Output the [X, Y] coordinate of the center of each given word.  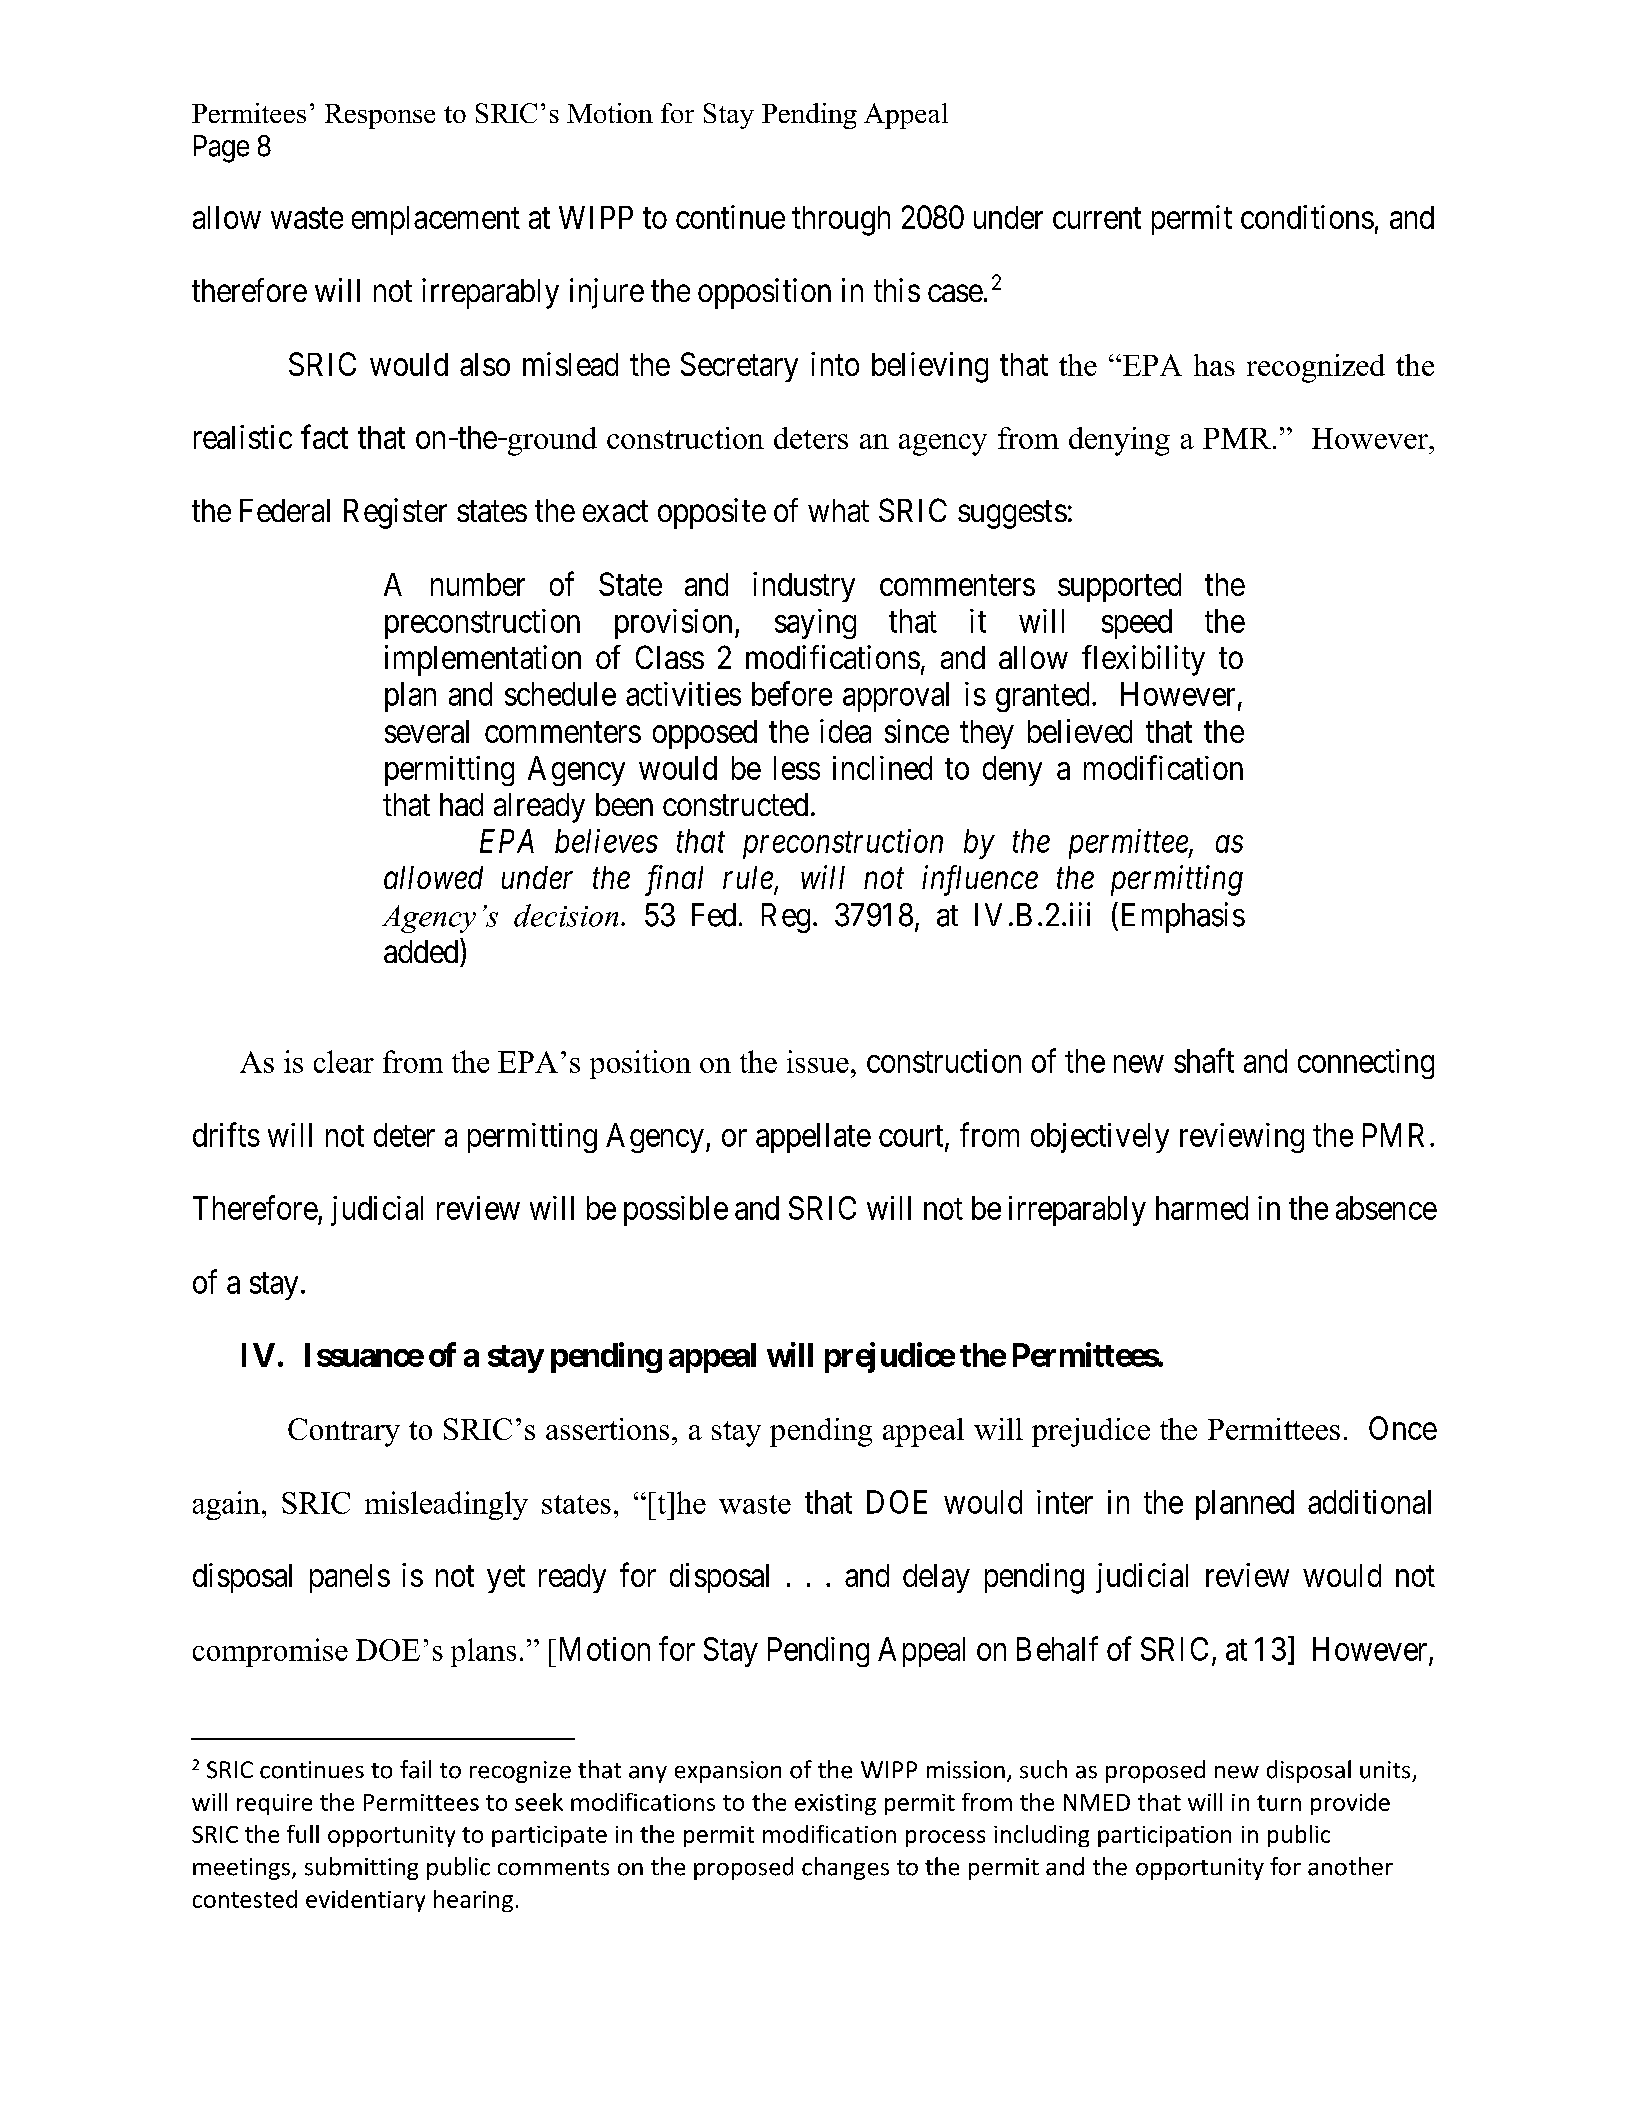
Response [380, 116]
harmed [1202, 1208]
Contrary [344, 1432]
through [841, 221]
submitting [361, 1868]
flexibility [1143, 660]
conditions [1307, 217]
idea [845, 731]
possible [676, 1211]
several [427, 731]
